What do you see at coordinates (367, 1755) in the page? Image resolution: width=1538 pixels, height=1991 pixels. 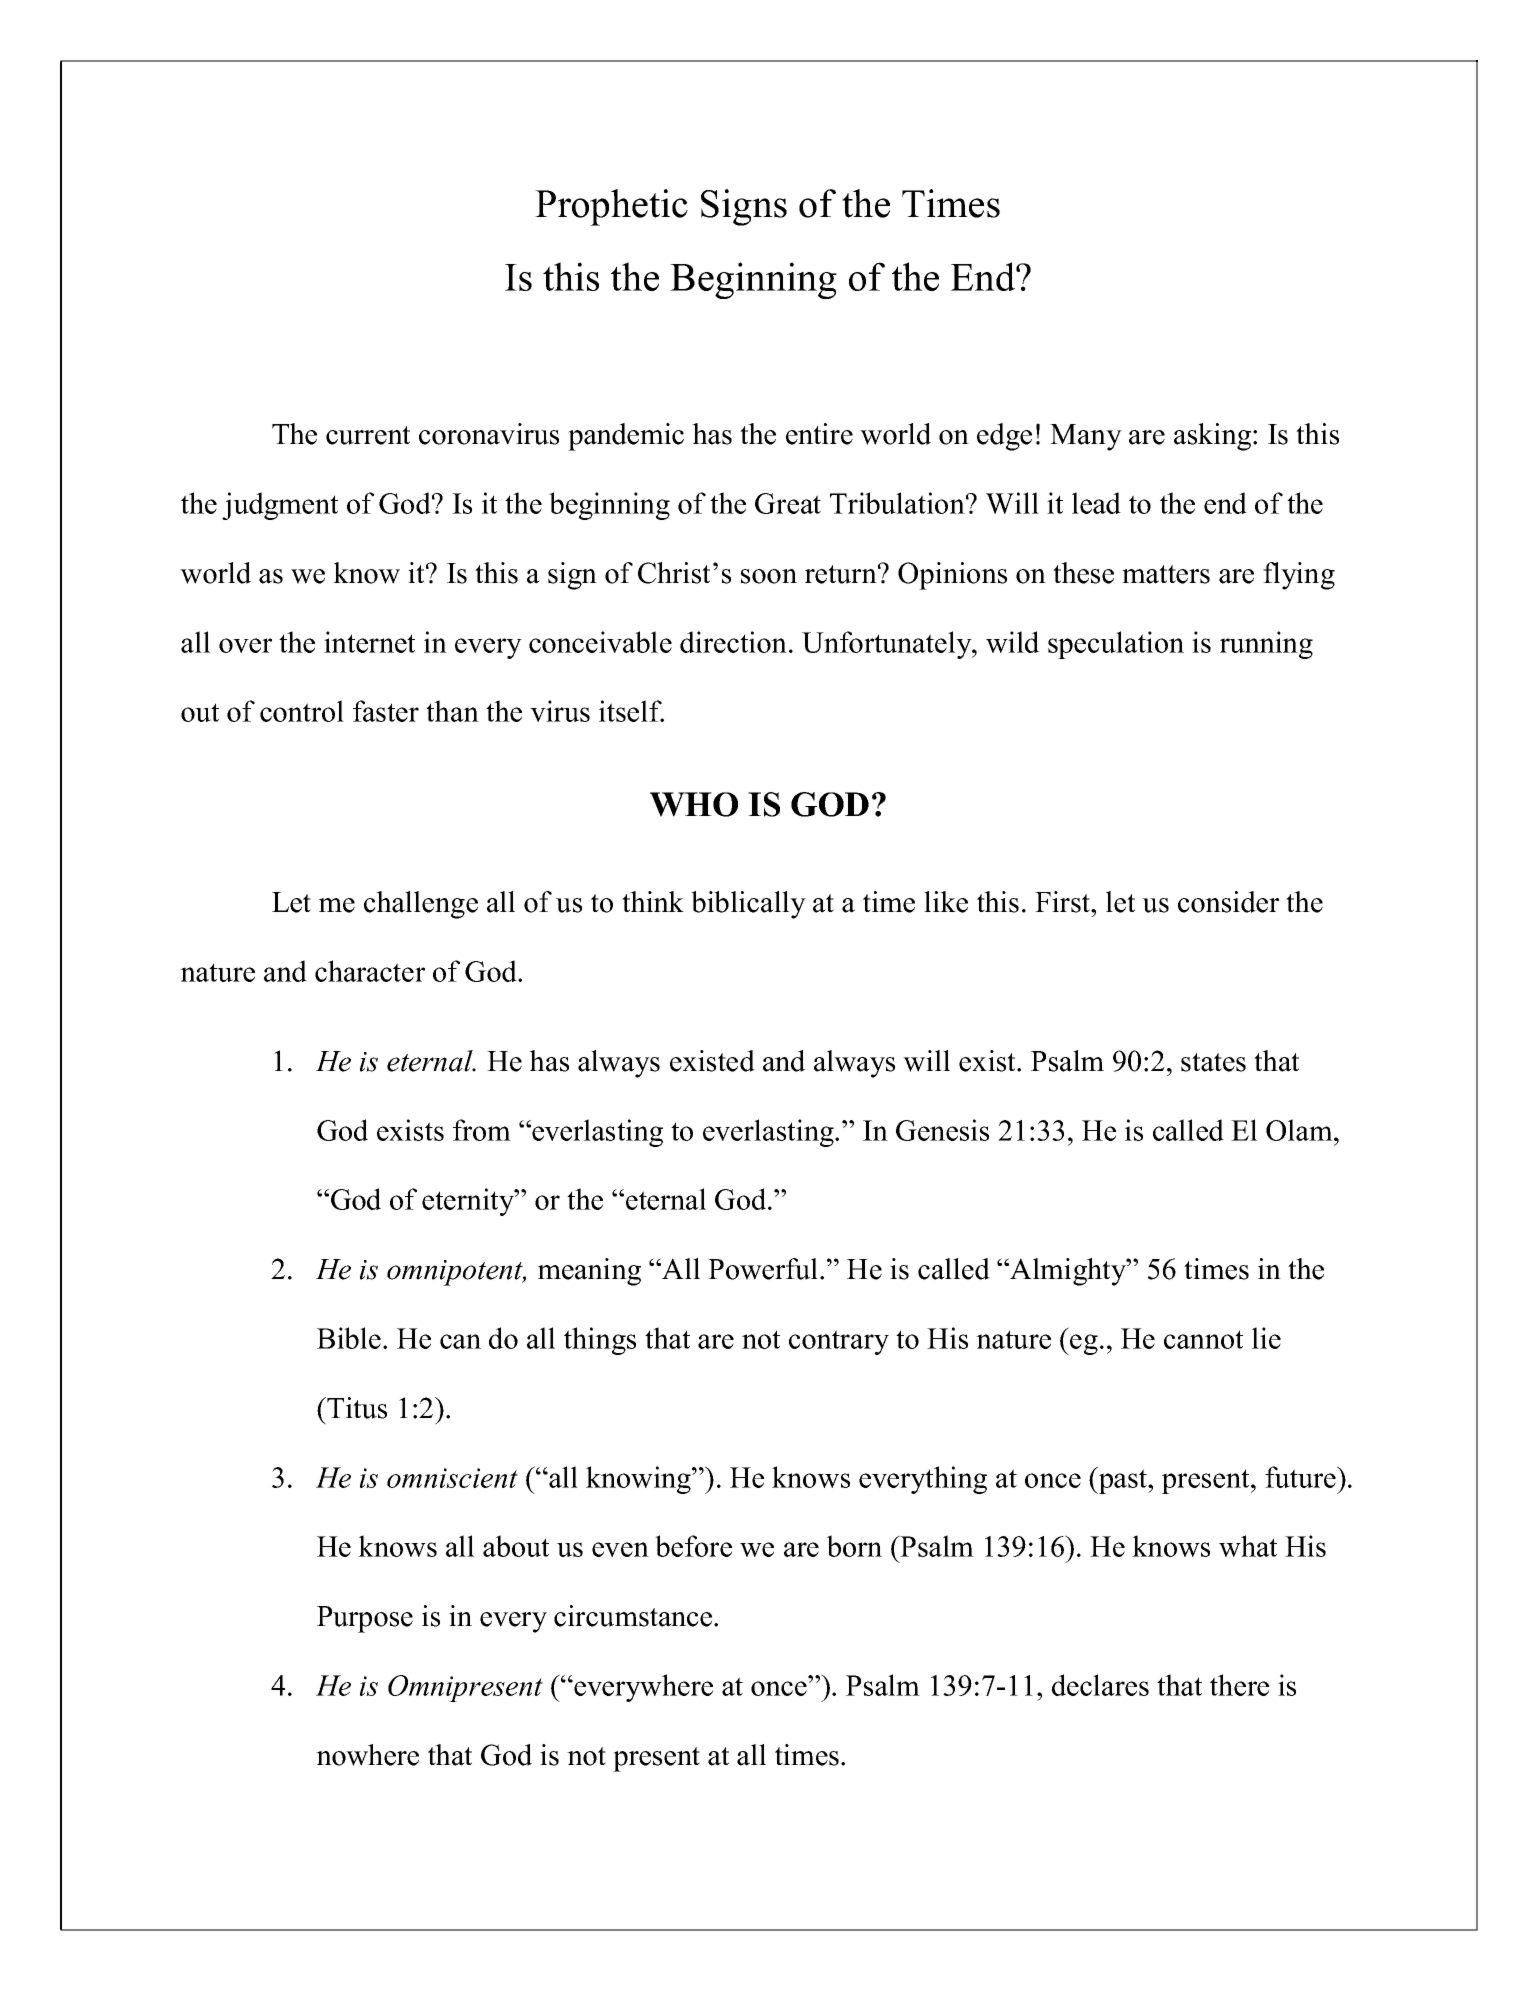 I see `nowhere` at bounding box center [367, 1755].
